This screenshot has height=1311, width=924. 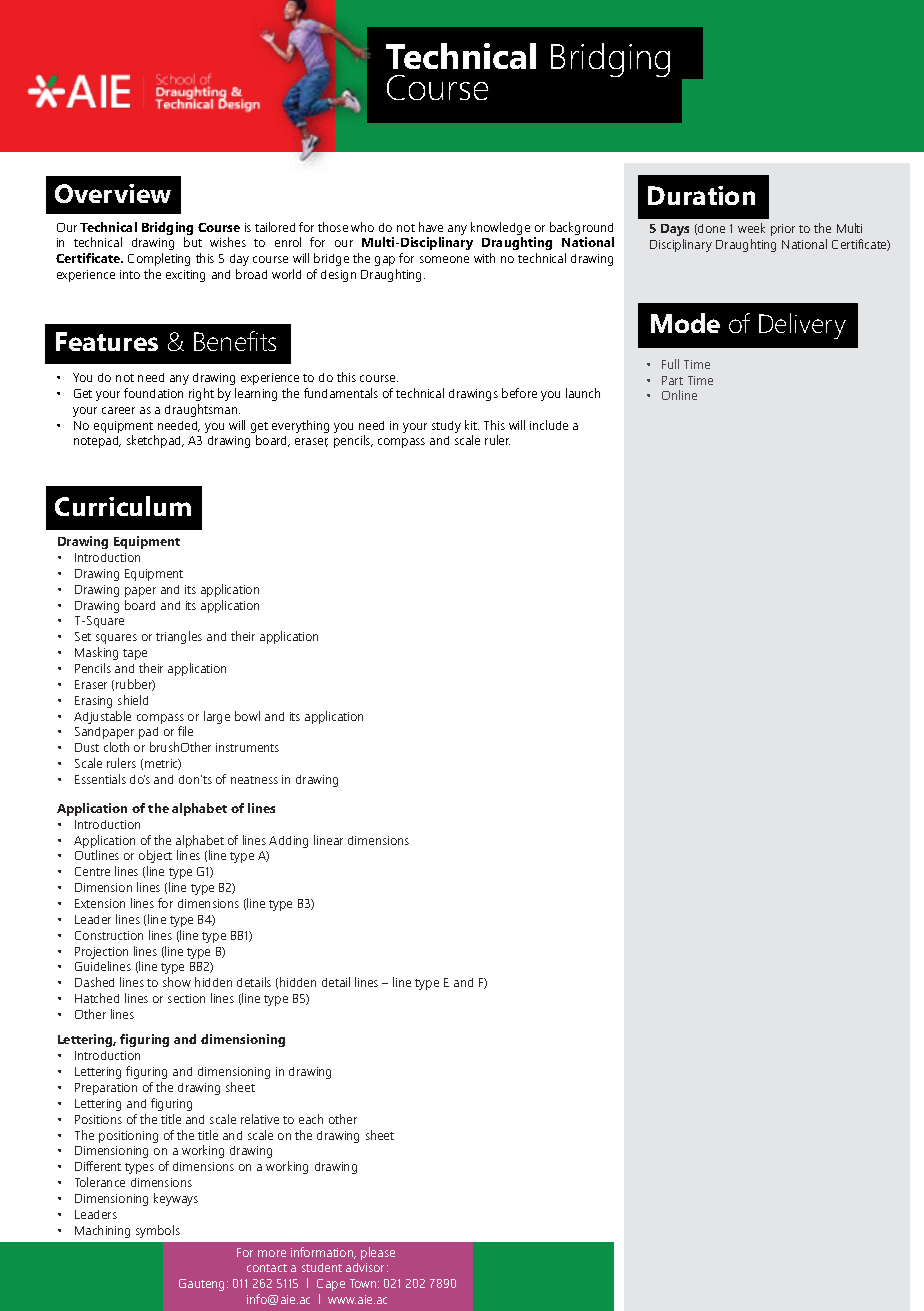 What do you see at coordinates (247, 747) in the screenshot?
I see `instruments` at bounding box center [247, 747].
